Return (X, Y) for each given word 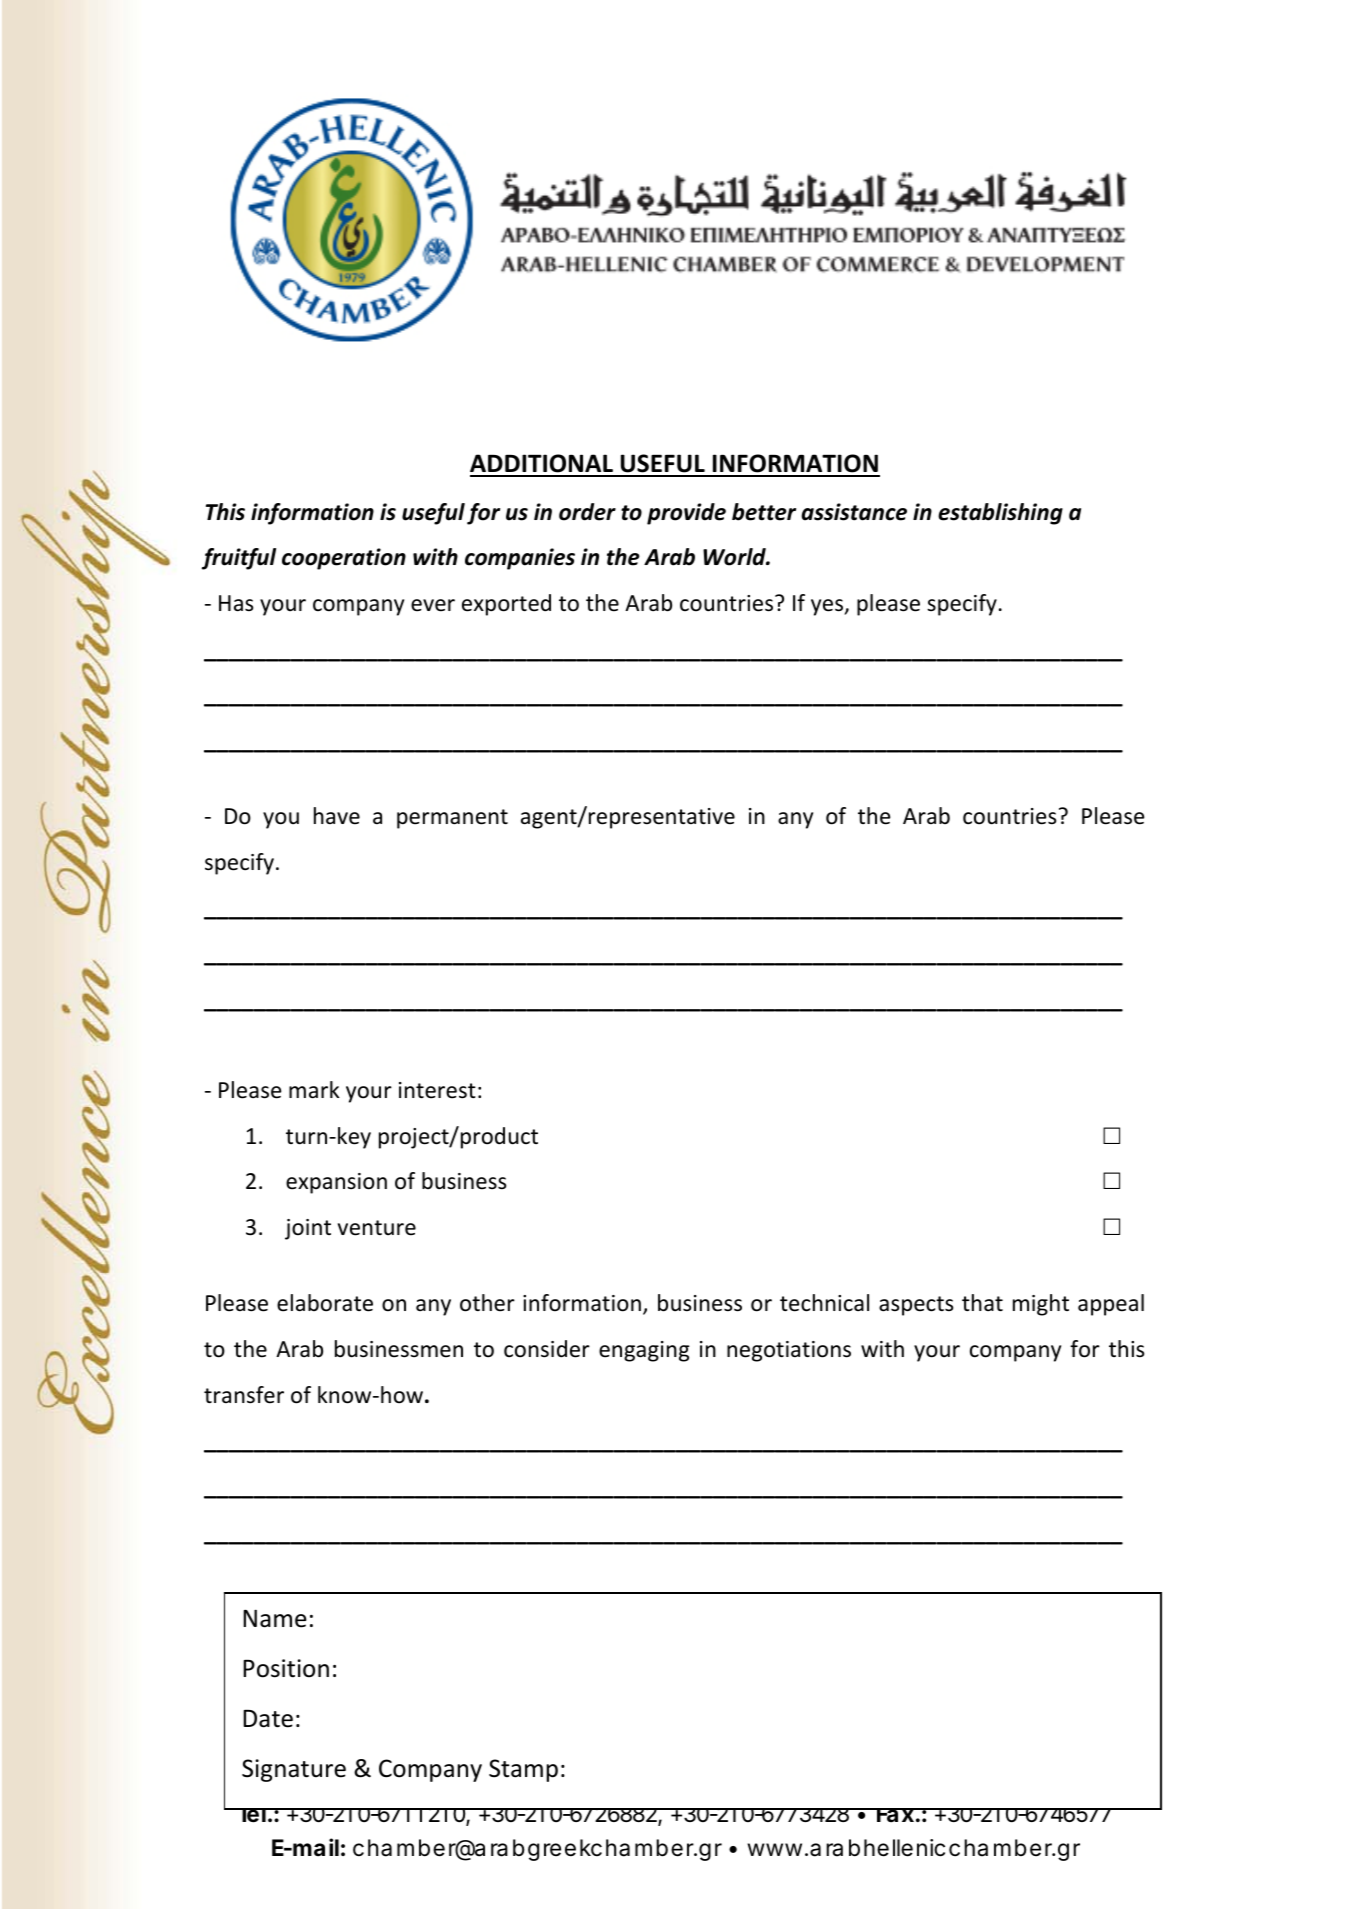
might (1041, 1305)
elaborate (325, 1303)
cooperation (344, 559)
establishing (1000, 514)
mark (314, 1090)
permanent (452, 819)
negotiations (789, 1351)
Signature (294, 1770)
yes (828, 607)
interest (437, 1090)
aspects (916, 1306)
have (337, 816)
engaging (644, 1351)
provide (686, 514)
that (982, 1303)
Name (275, 1618)
